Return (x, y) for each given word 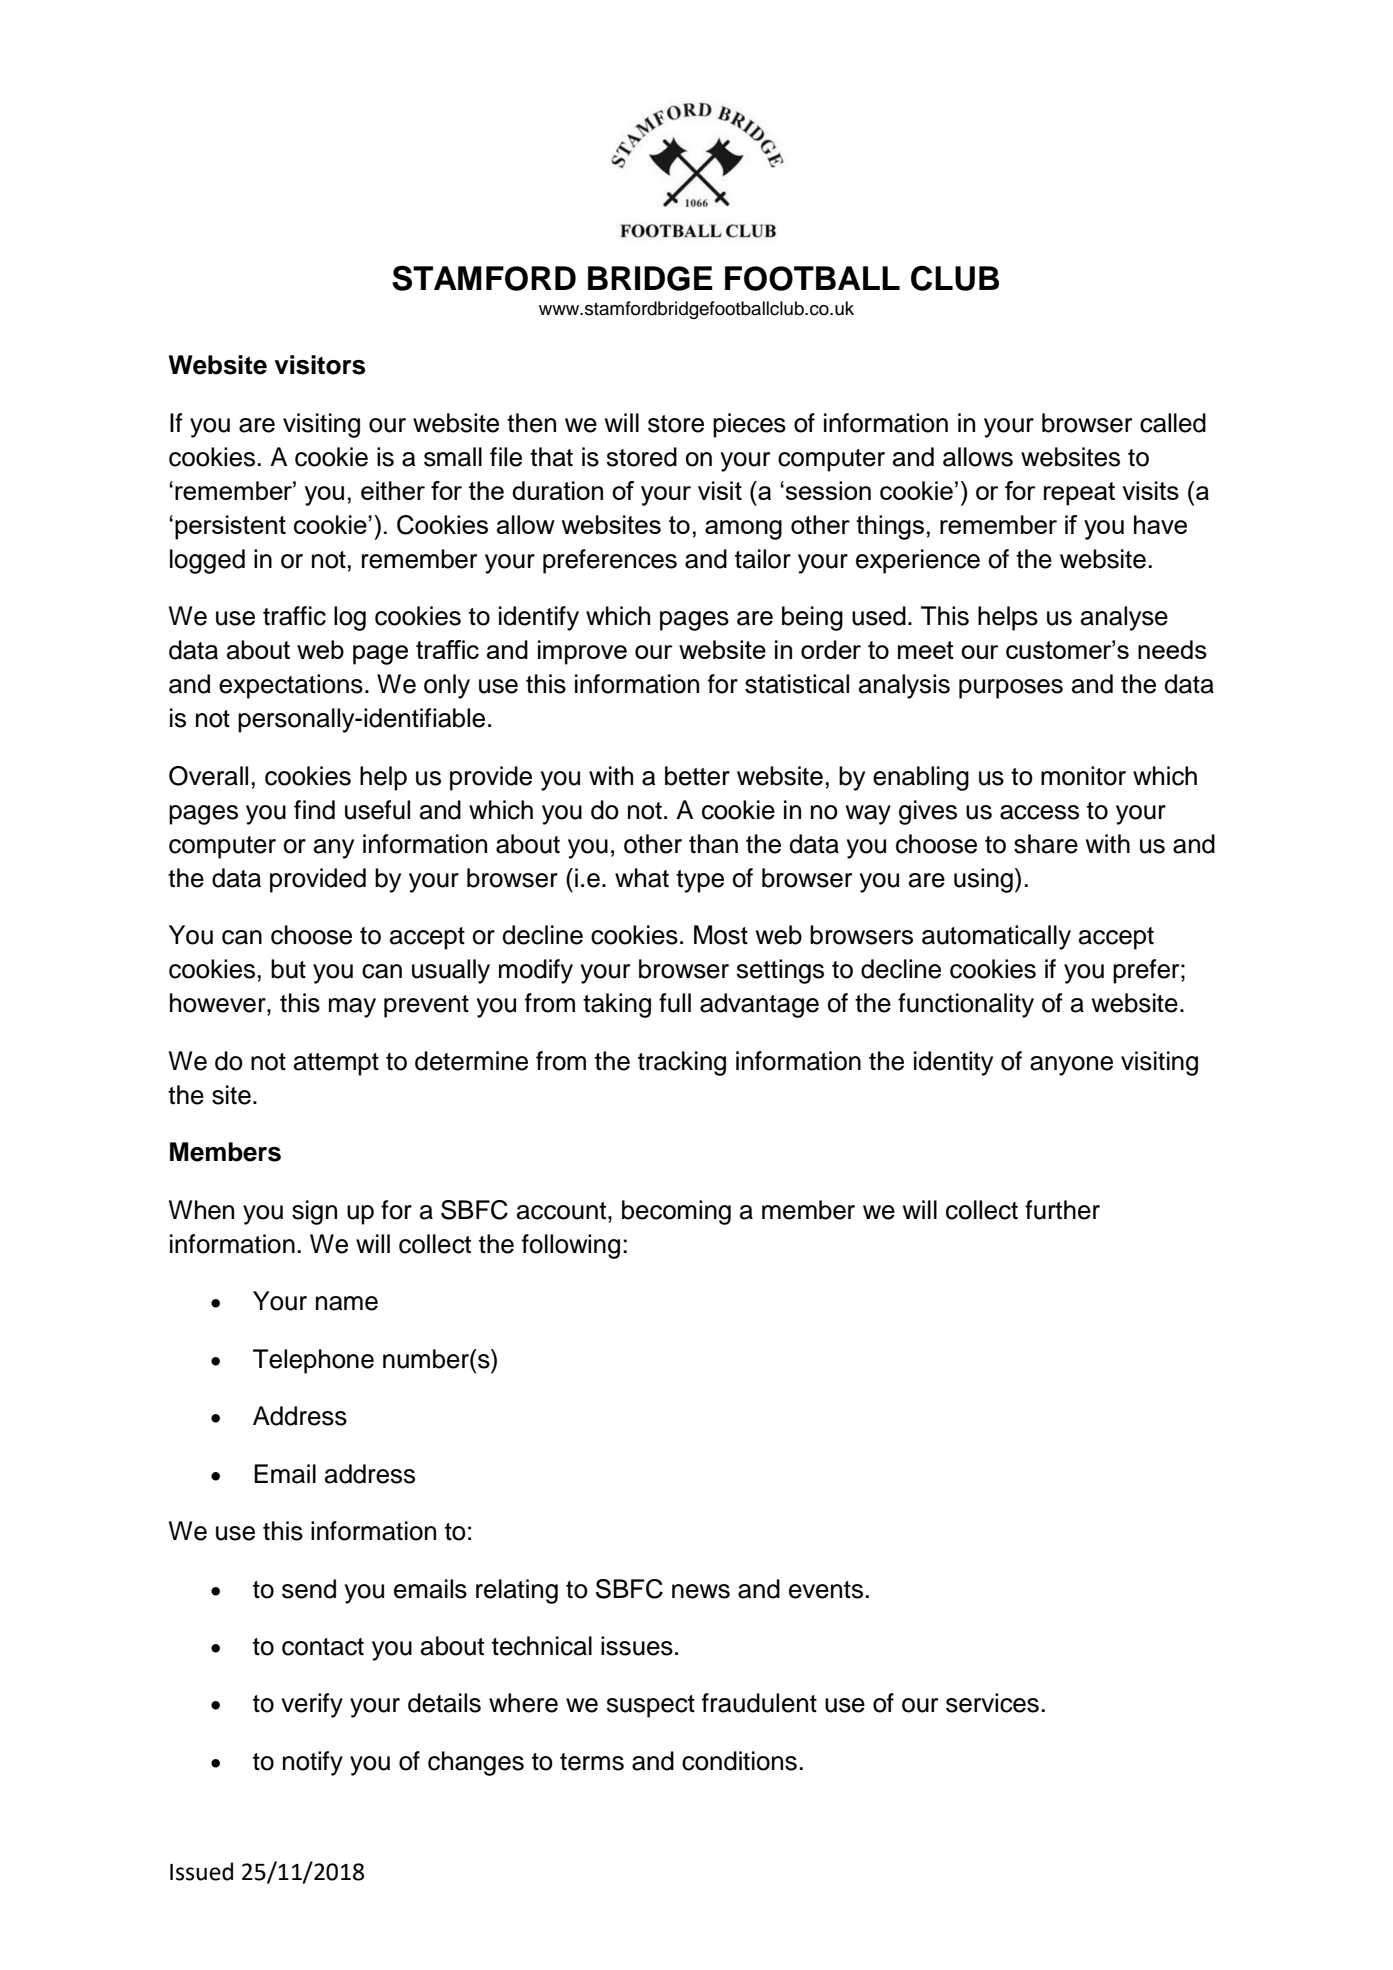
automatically (996, 937)
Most (721, 935)
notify (313, 1763)
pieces (749, 425)
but (288, 969)
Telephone (313, 1361)
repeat (1079, 494)
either (393, 490)
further (1062, 1210)
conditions (739, 1761)
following (571, 1246)
